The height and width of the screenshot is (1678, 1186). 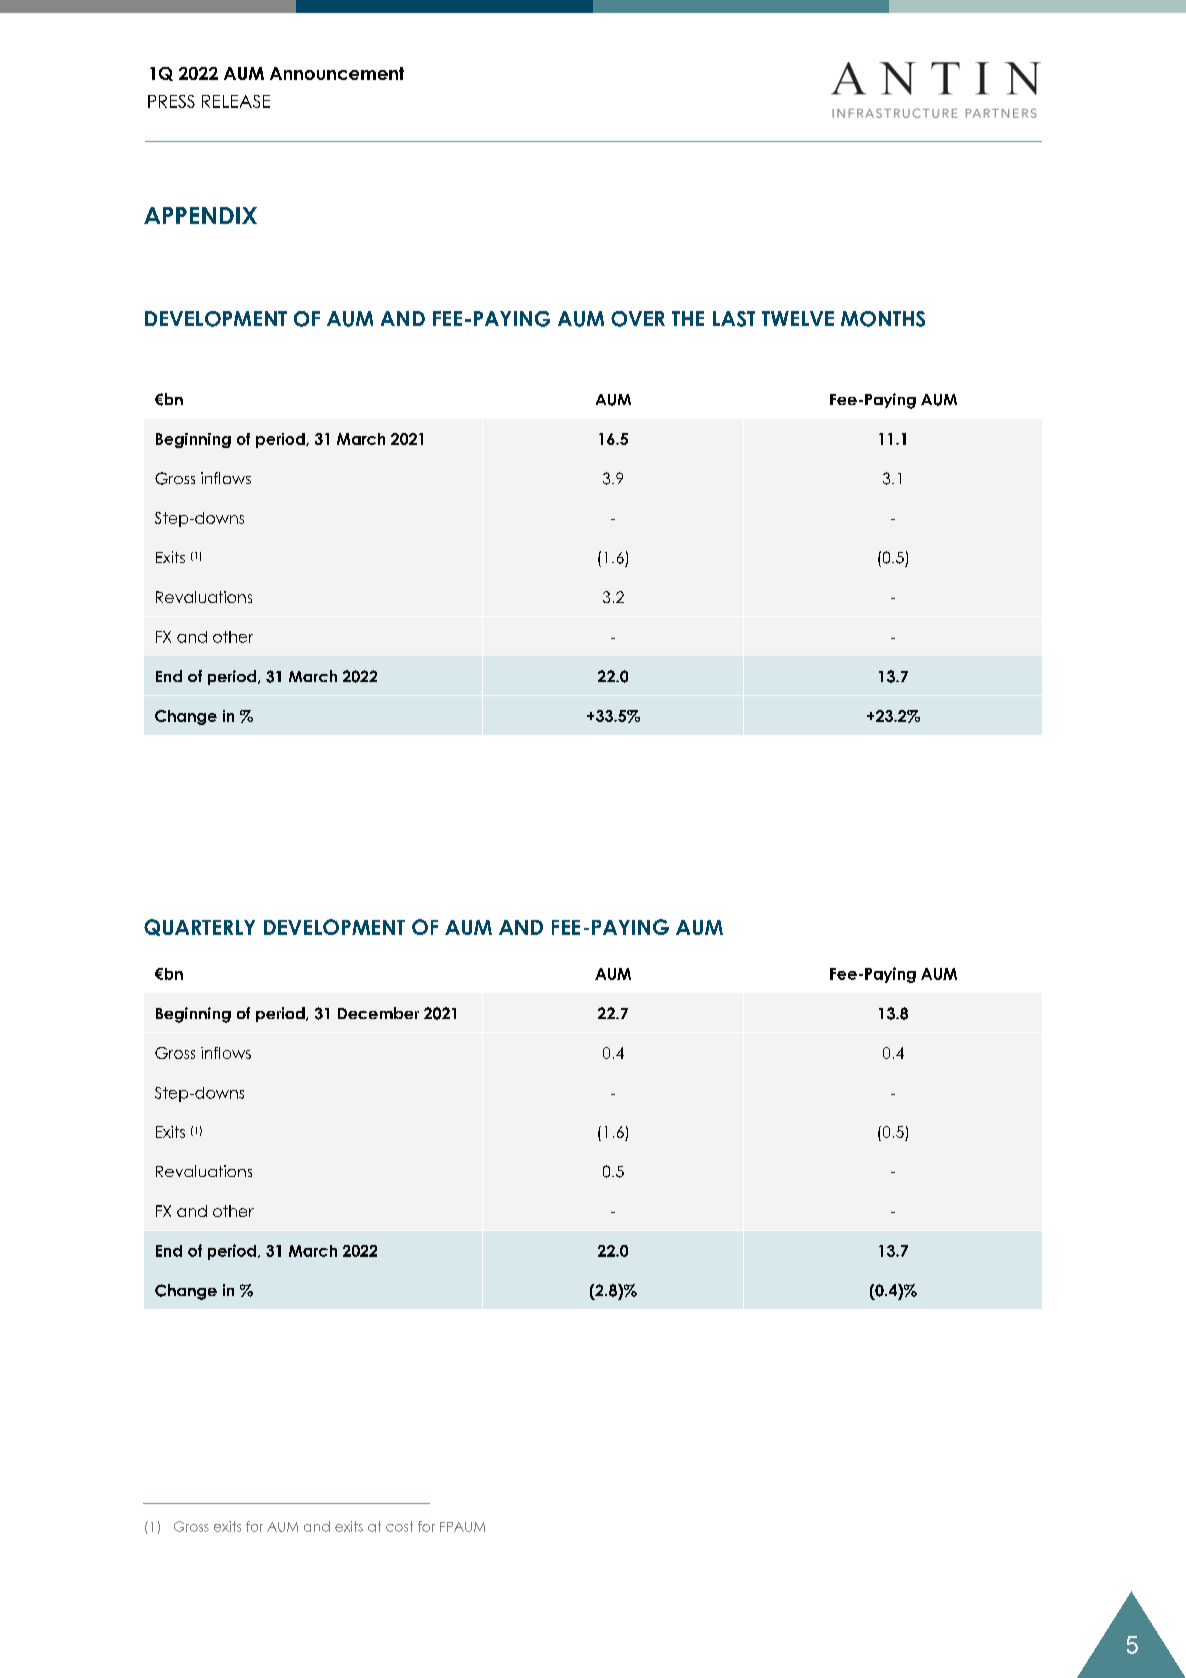 I want to click on PRESS, so click(x=171, y=101).
